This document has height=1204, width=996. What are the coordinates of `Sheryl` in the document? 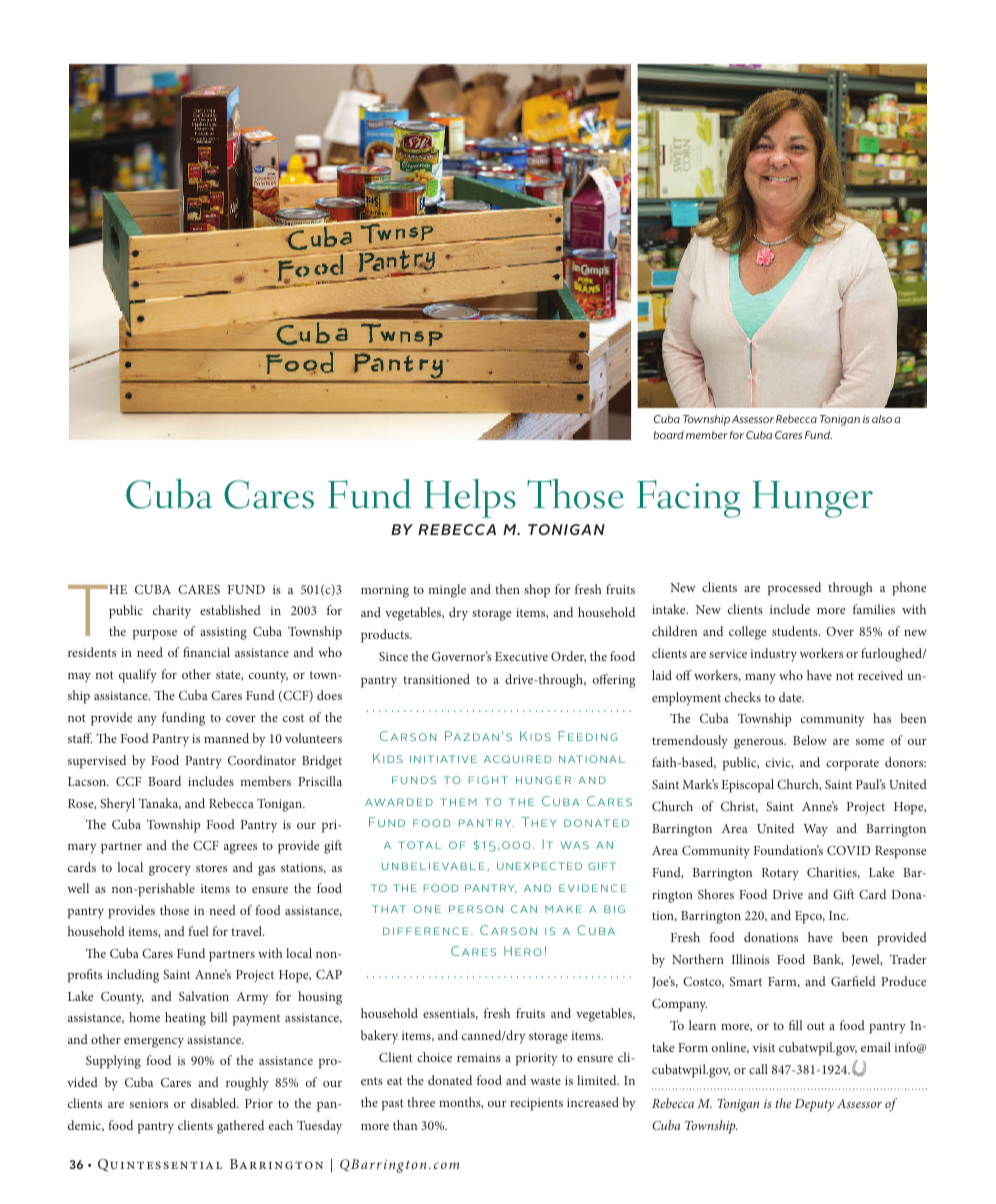 It's located at (117, 805).
